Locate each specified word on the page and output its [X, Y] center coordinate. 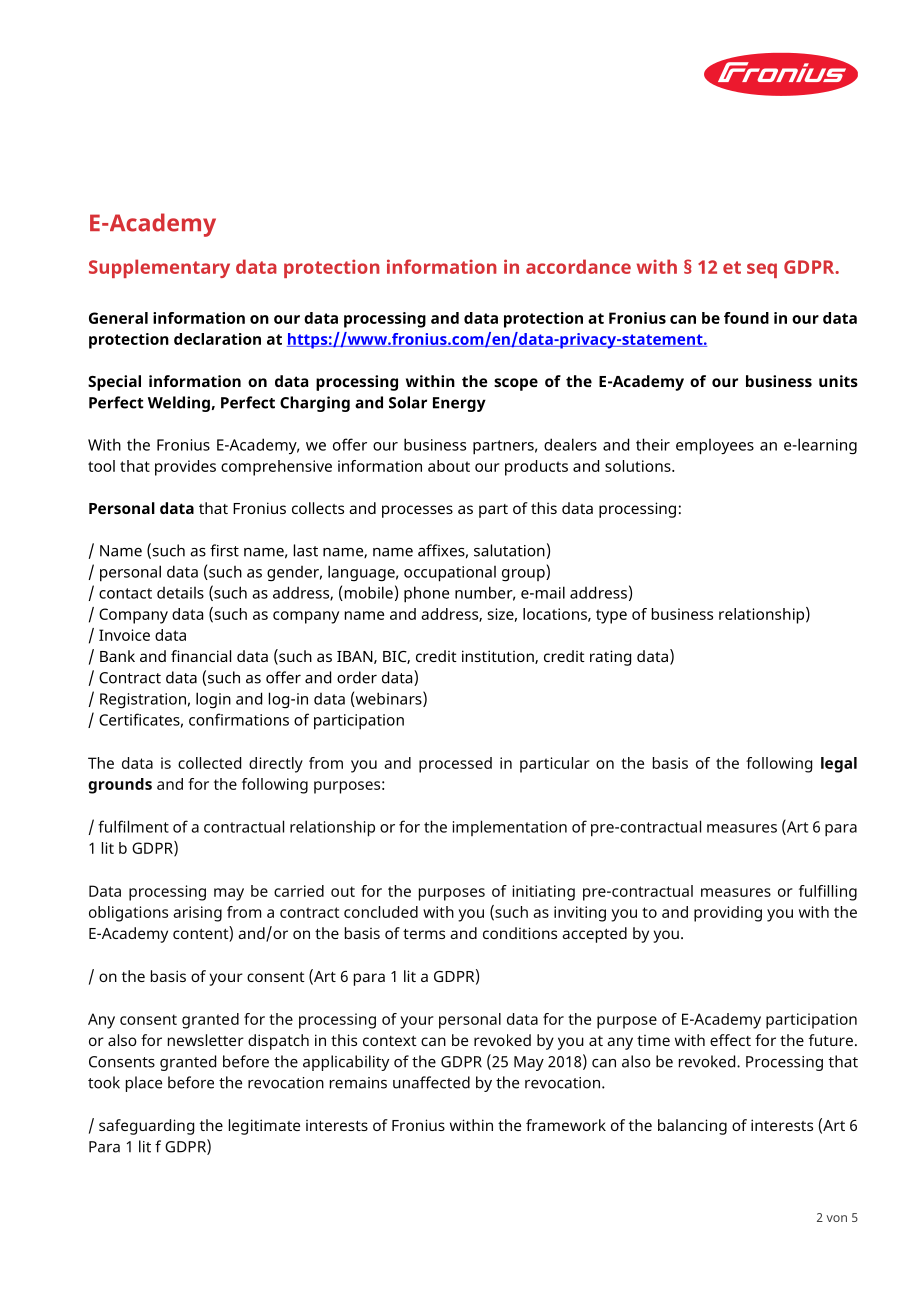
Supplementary [159, 268]
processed [455, 765]
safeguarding [146, 1127]
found [746, 318]
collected [209, 763]
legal [839, 765]
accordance [578, 266]
